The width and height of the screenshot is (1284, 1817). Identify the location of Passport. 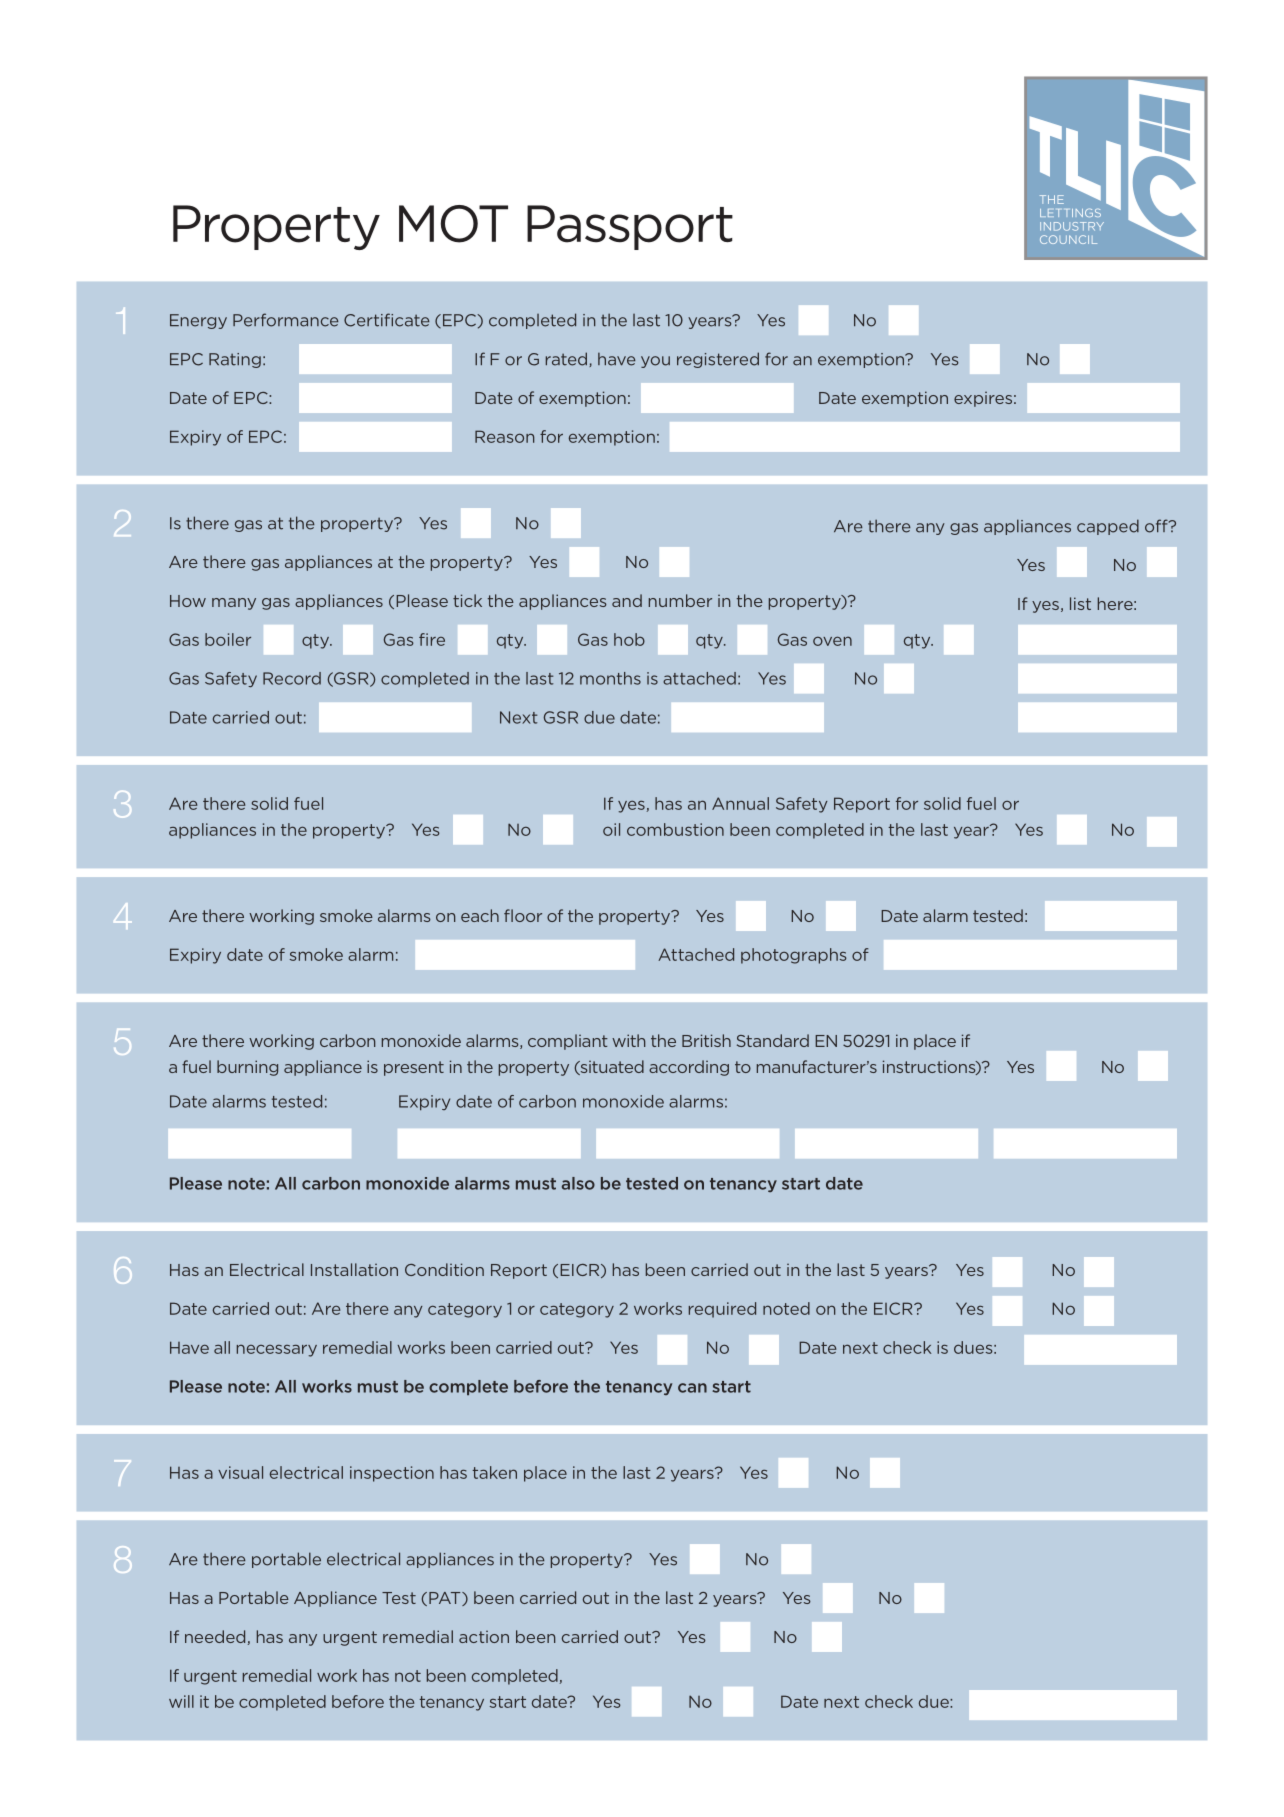
(630, 227).
